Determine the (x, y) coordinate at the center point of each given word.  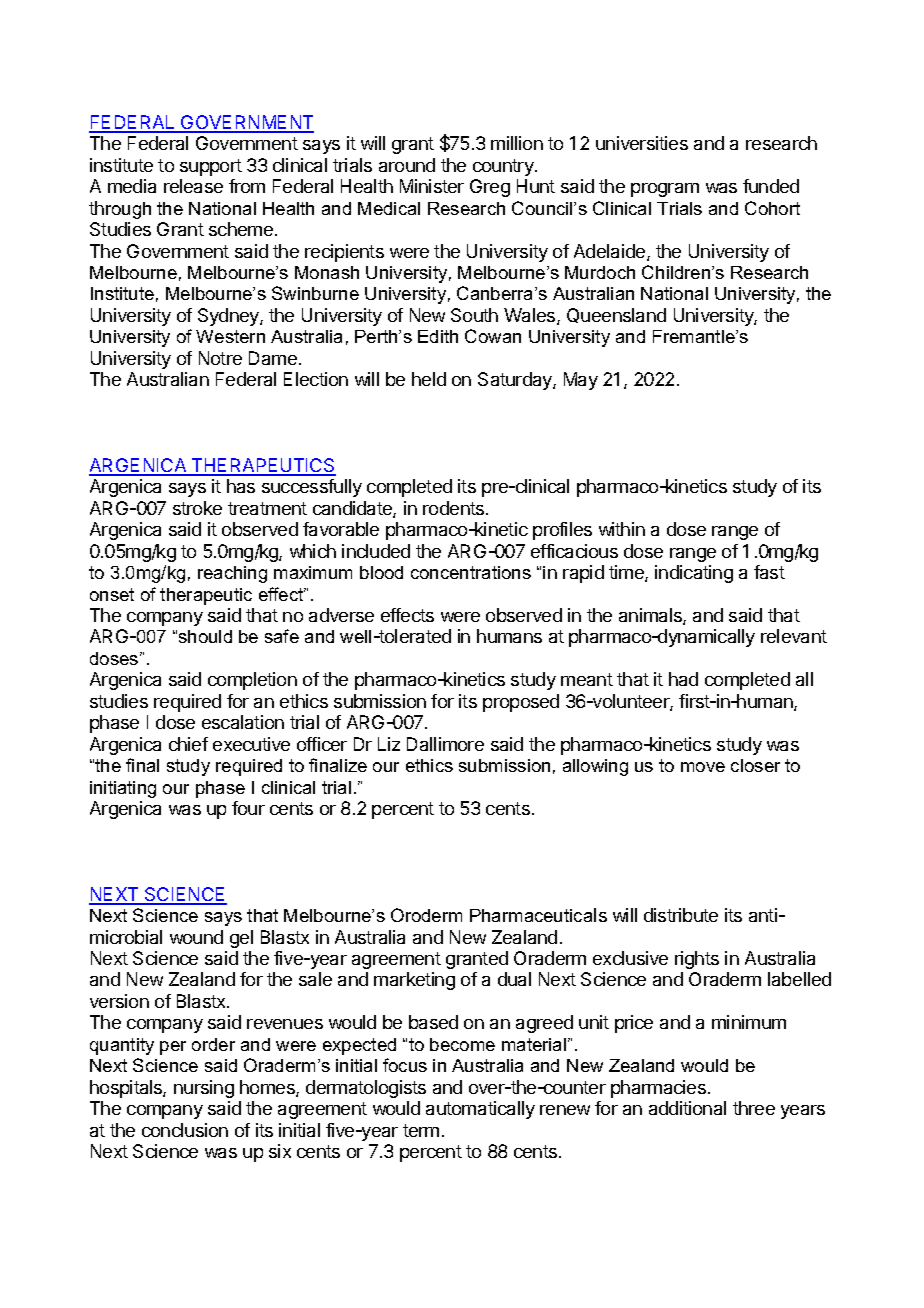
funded (771, 186)
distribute (681, 915)
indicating (694, 574)
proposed (521, 703)
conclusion (185, 1130)
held (429, 379)
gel (241, 939)
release (193, 186)
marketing (414, 981)
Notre (220, 358)
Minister (432, 186)
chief (188, 744)
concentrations (471, 572)
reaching (232, 574)
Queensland (616, 315)
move (703, 767)
